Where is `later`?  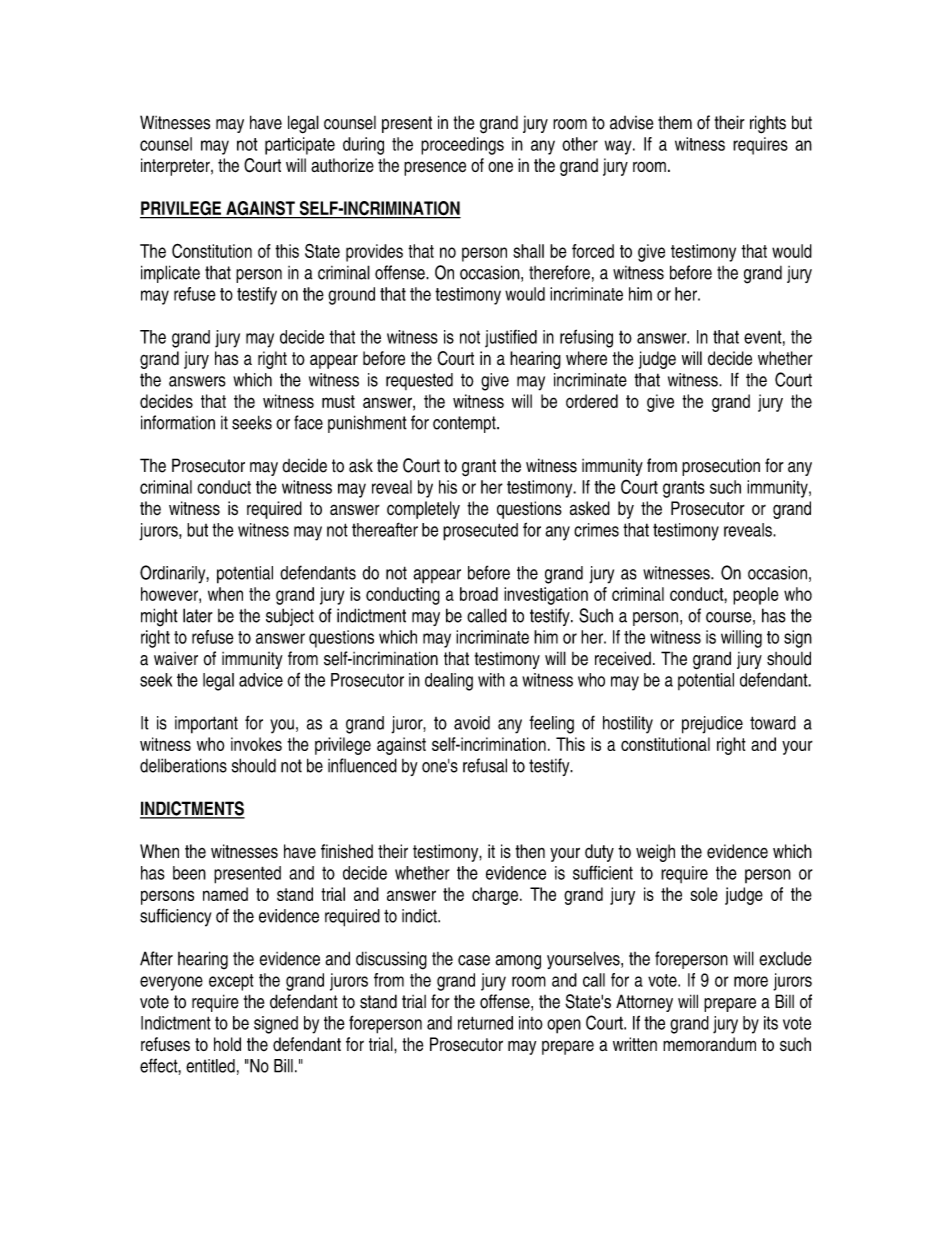 later is located at coordinates (198, 615).
